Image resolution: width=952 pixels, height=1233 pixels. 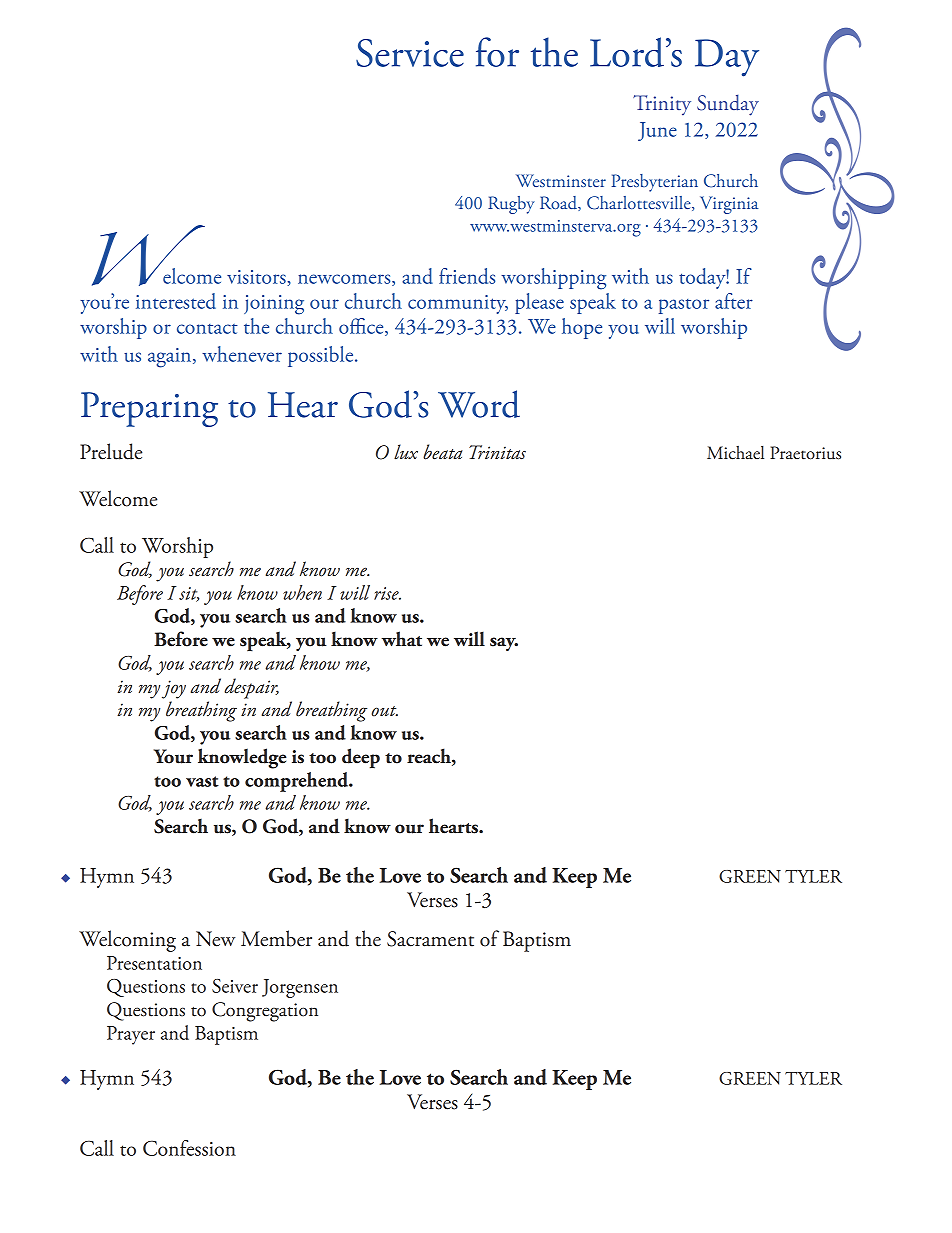 What do you see at coordinates (511, 205) in the image?
I see `Rugby` at bounding box center [511, 205].
